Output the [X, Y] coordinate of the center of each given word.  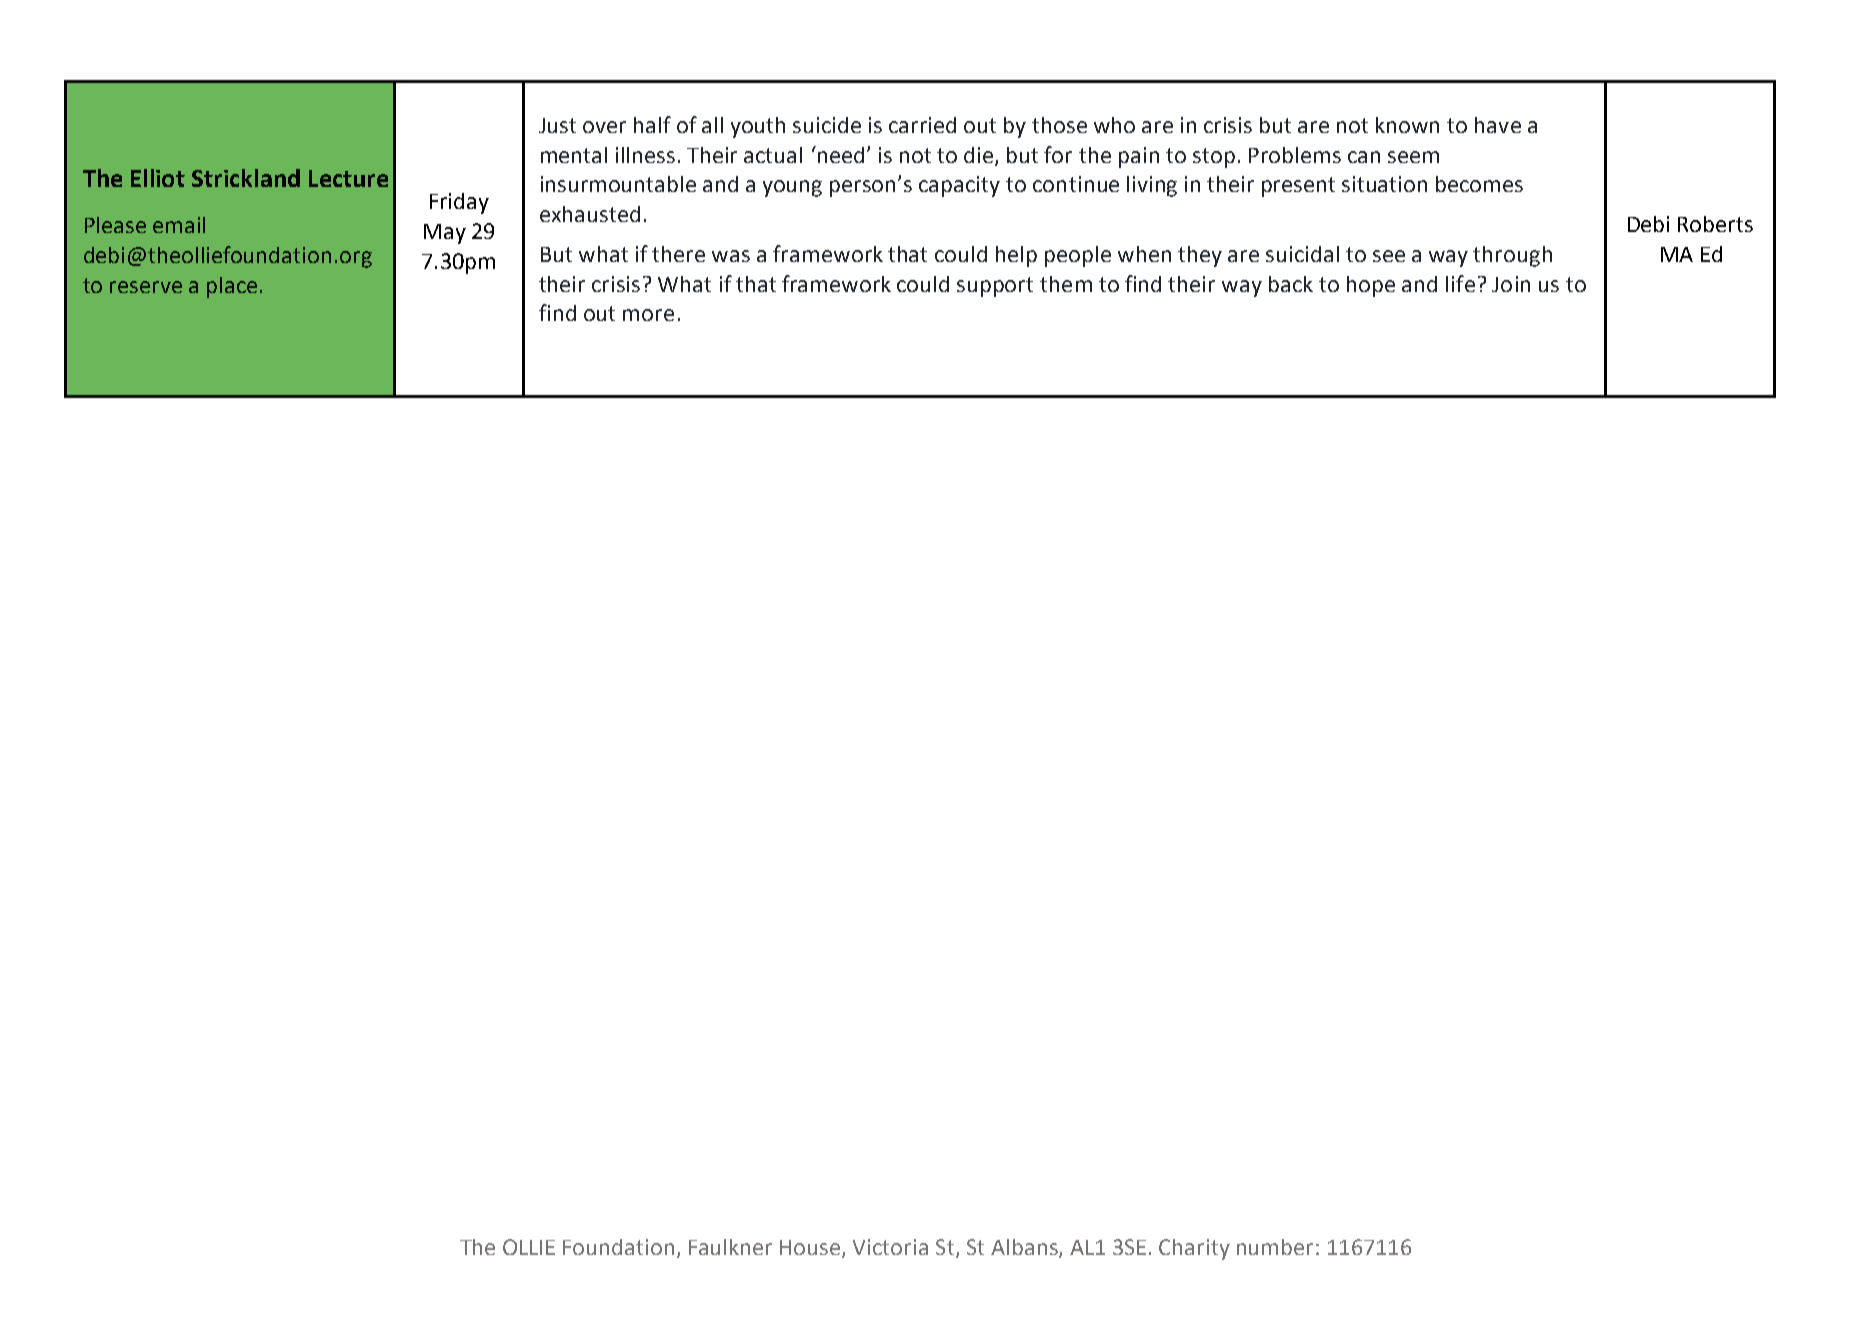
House [811, 1248]
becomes [1479, 184]
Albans [1025, 1248]
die [978, 155]
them [1066, 284]
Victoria [890, 1247]
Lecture [348, 178]
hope [1371, 286]
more [648, 315]
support [995, 287]
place [232, 287]
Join [1511, 284]
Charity [1194, 1249]
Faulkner [730, 1247]
